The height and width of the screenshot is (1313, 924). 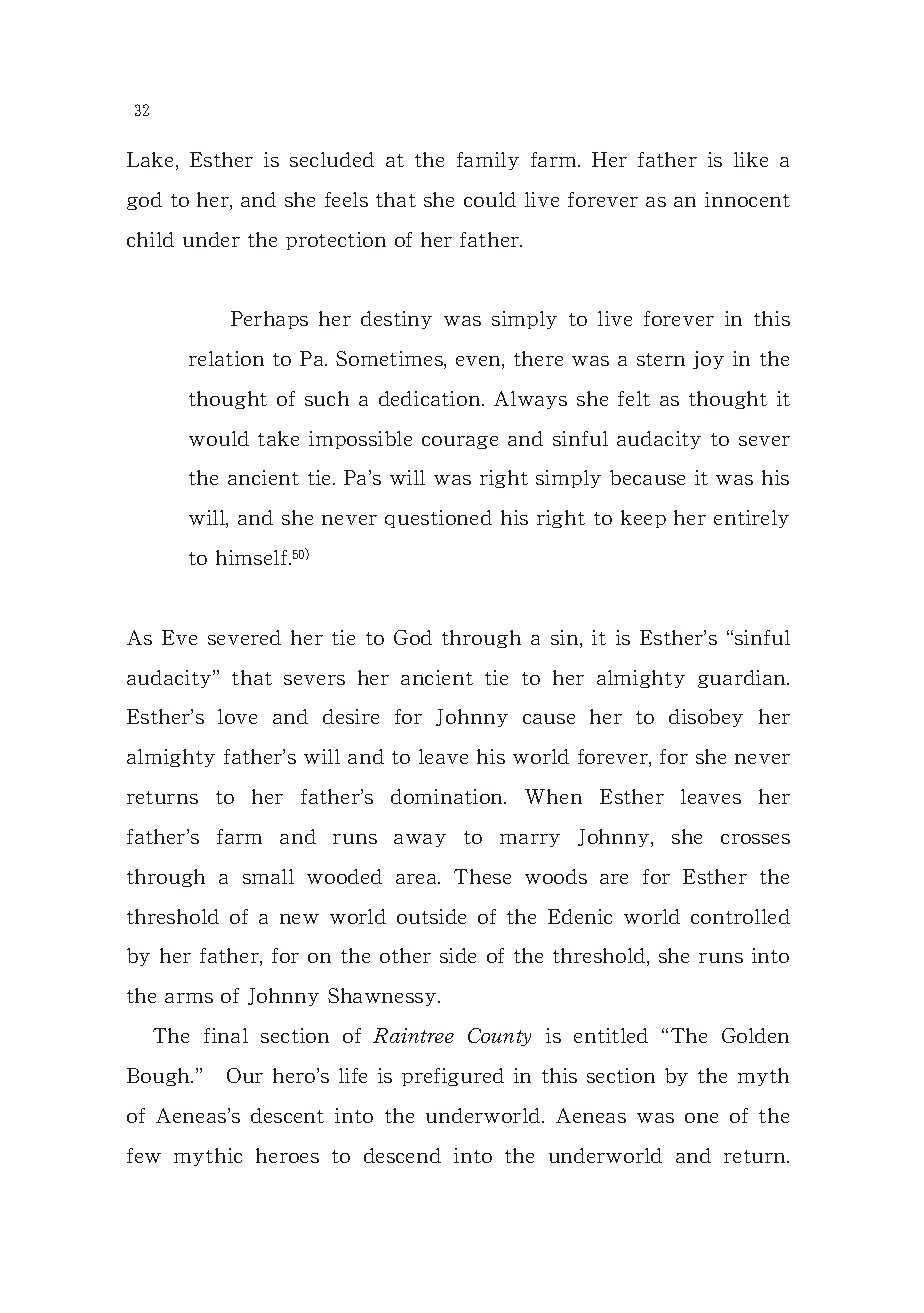 What do you see at coordinates (287, 1115) in the screenshot?
I see `descent` at bounding box center [287, 1115].
